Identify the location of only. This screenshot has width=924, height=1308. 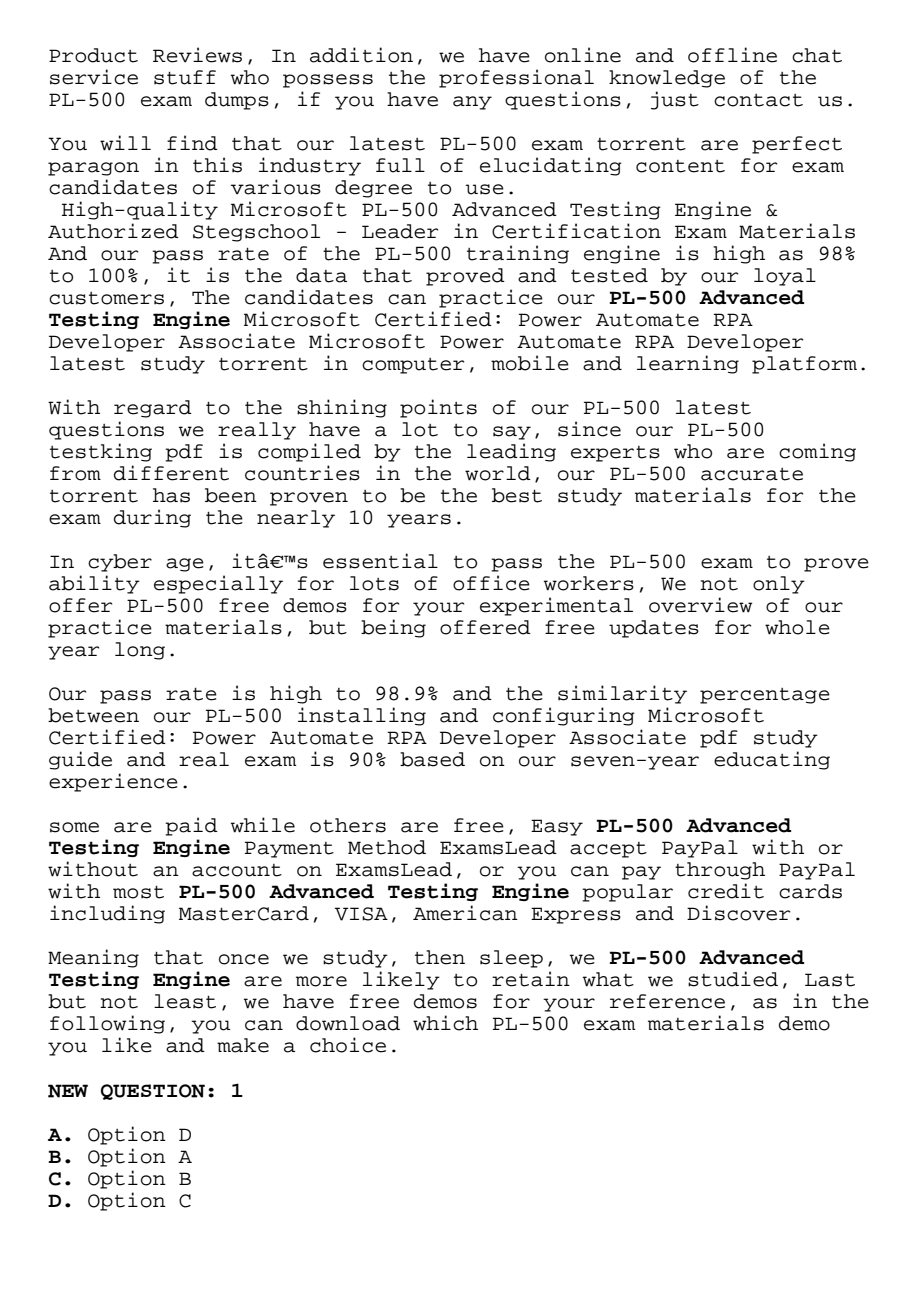
(779, 585).
